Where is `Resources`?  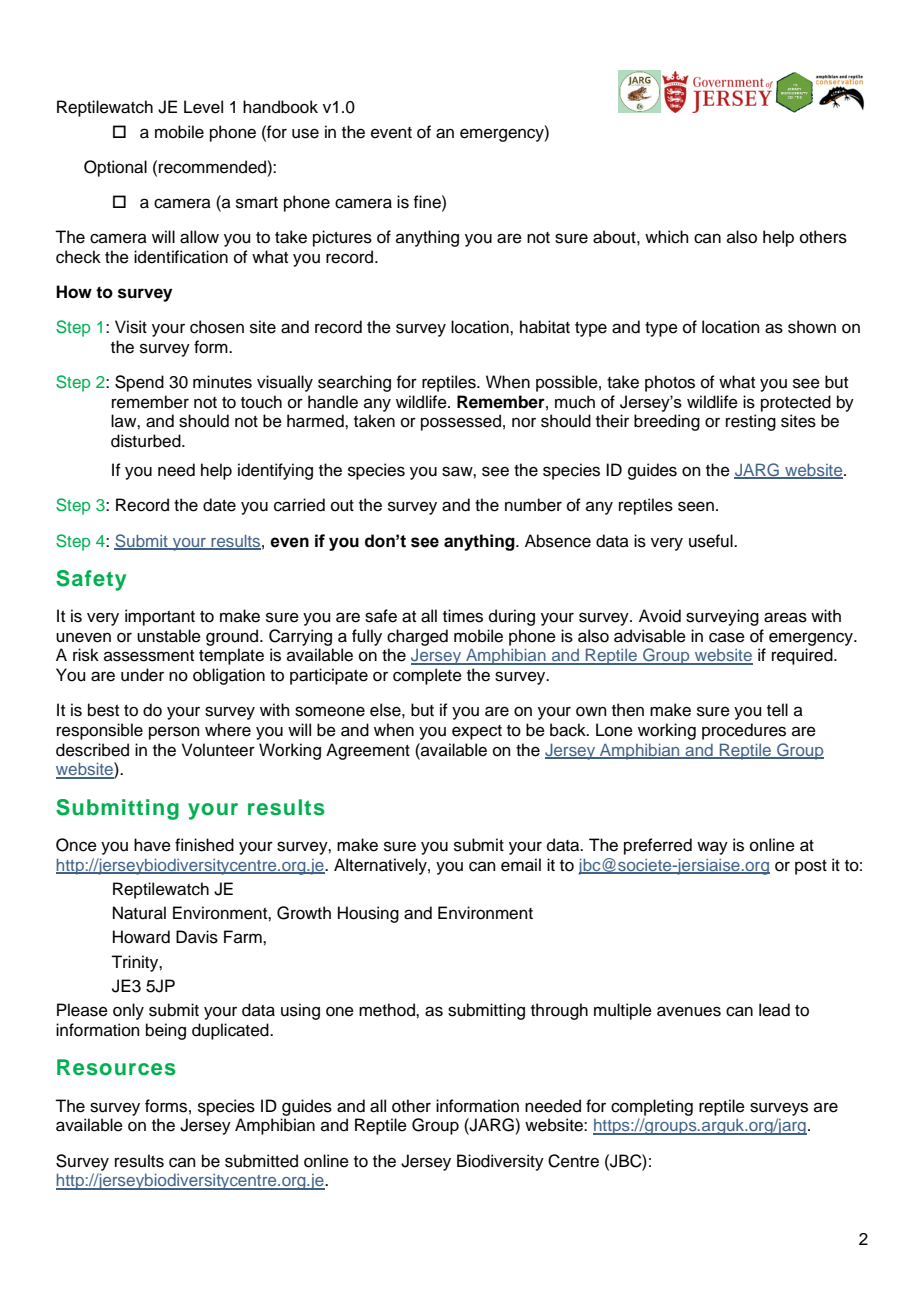 Resources is located at coordinates (116, 1067).
